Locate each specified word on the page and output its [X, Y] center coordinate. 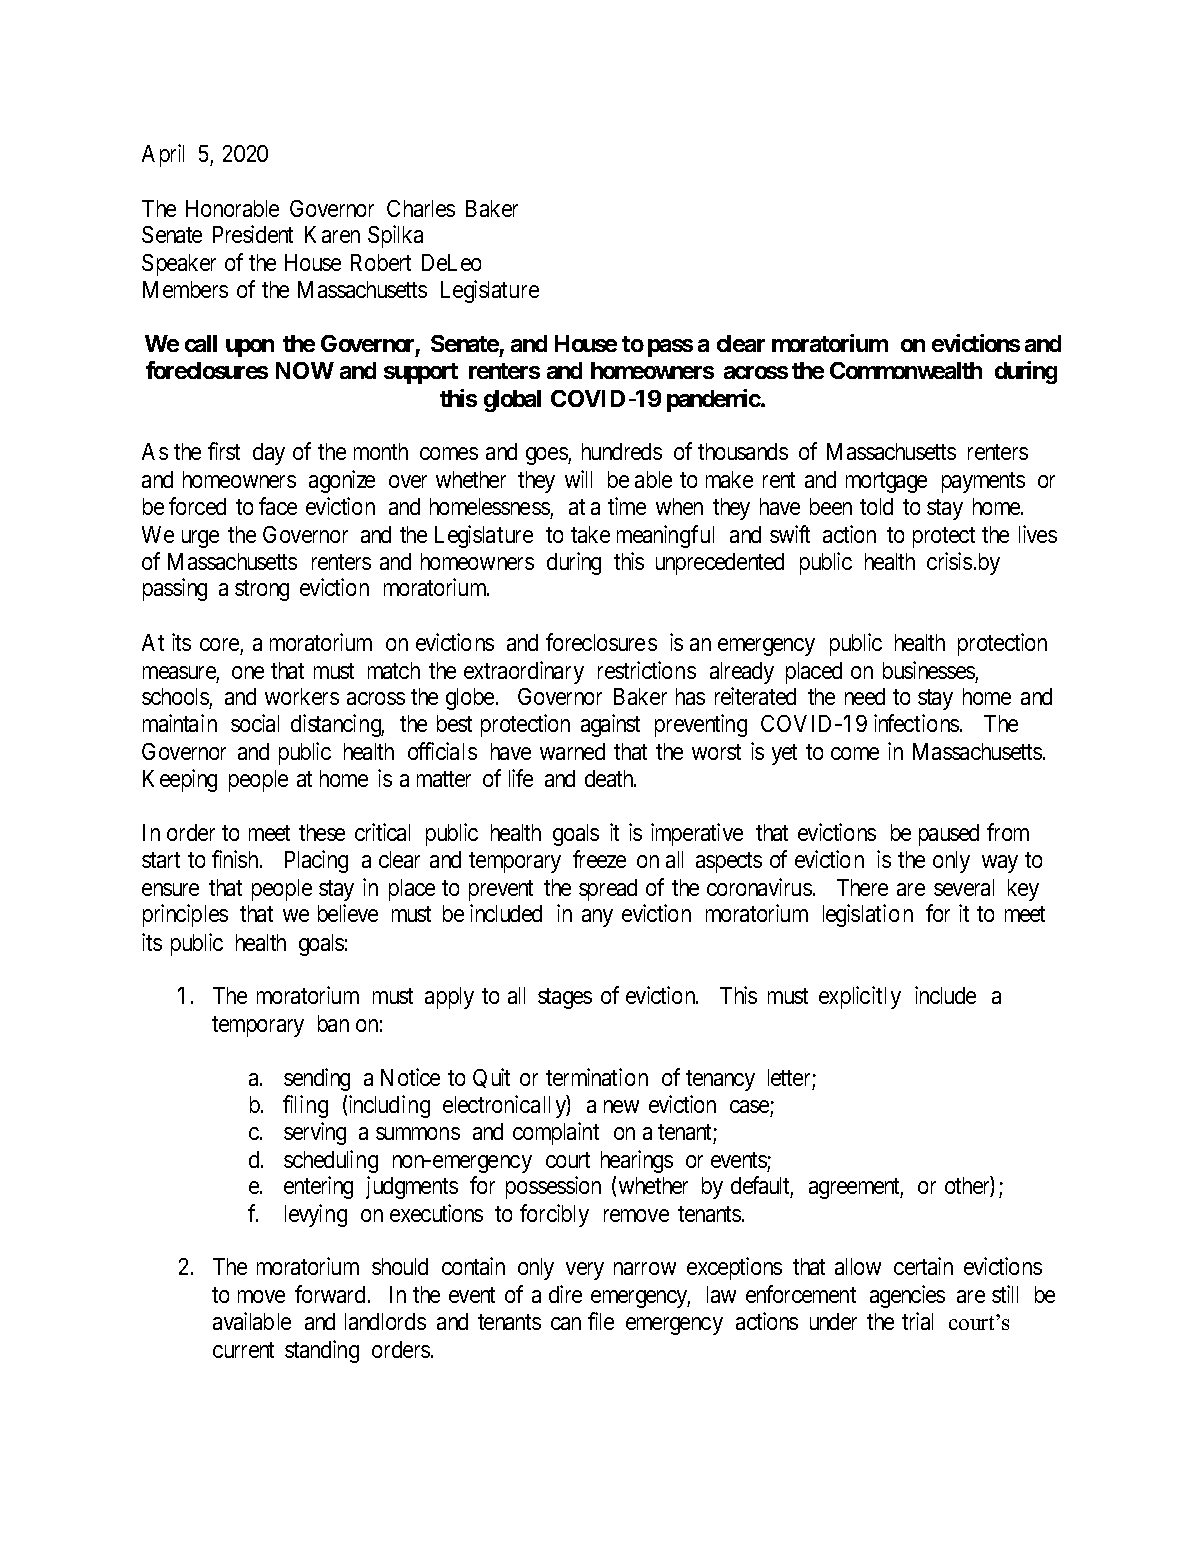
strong [262, 590]
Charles [421, 208]
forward [330, 1294]
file [601, 1321]
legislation [868, 915]
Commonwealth [906, 370]
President [253, 234]
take [590, 534]
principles [185, 915]
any [597, 918]
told [876, 506]
